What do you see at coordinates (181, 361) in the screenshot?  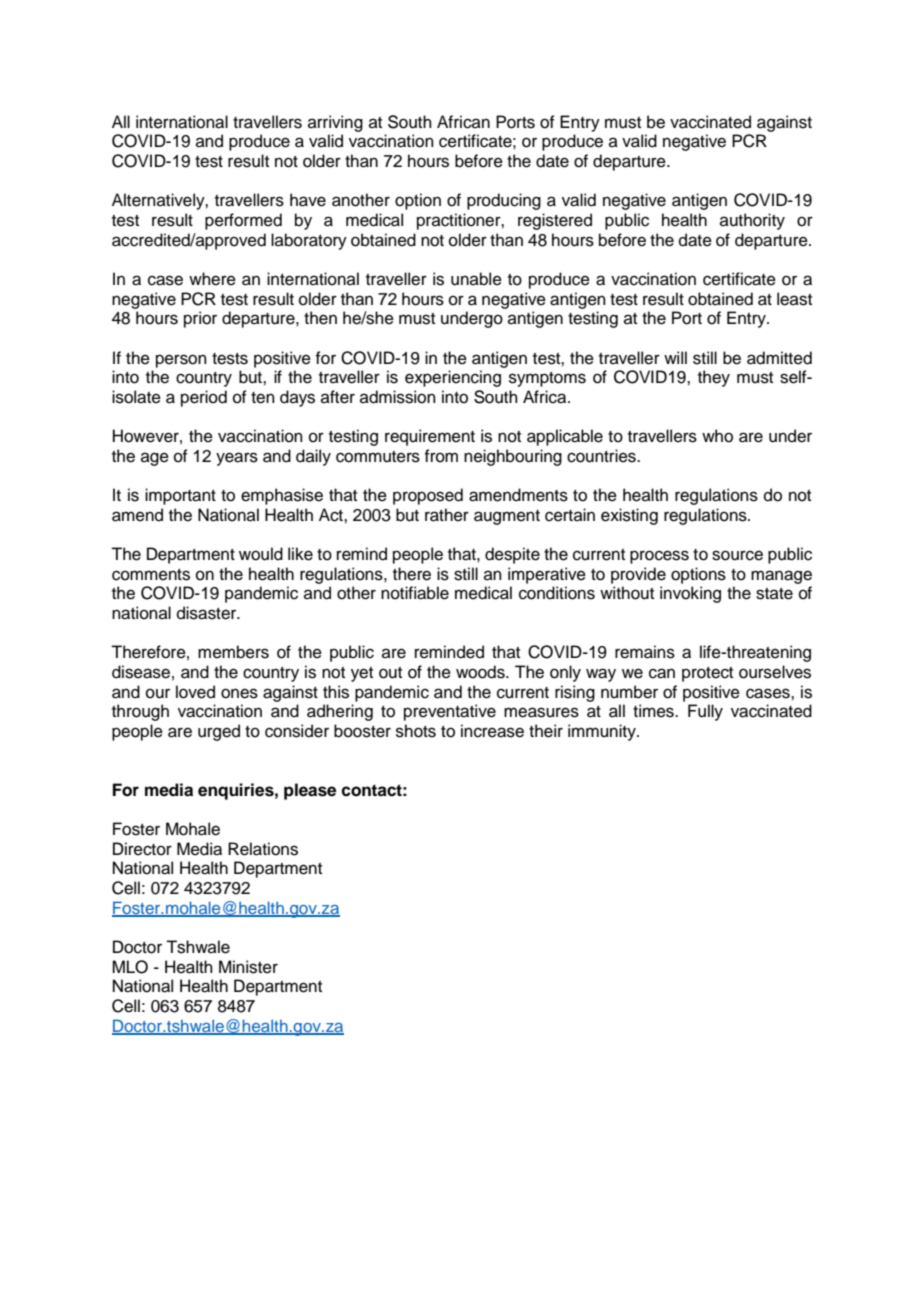 I see `person` at bounding box center [181, 361].
